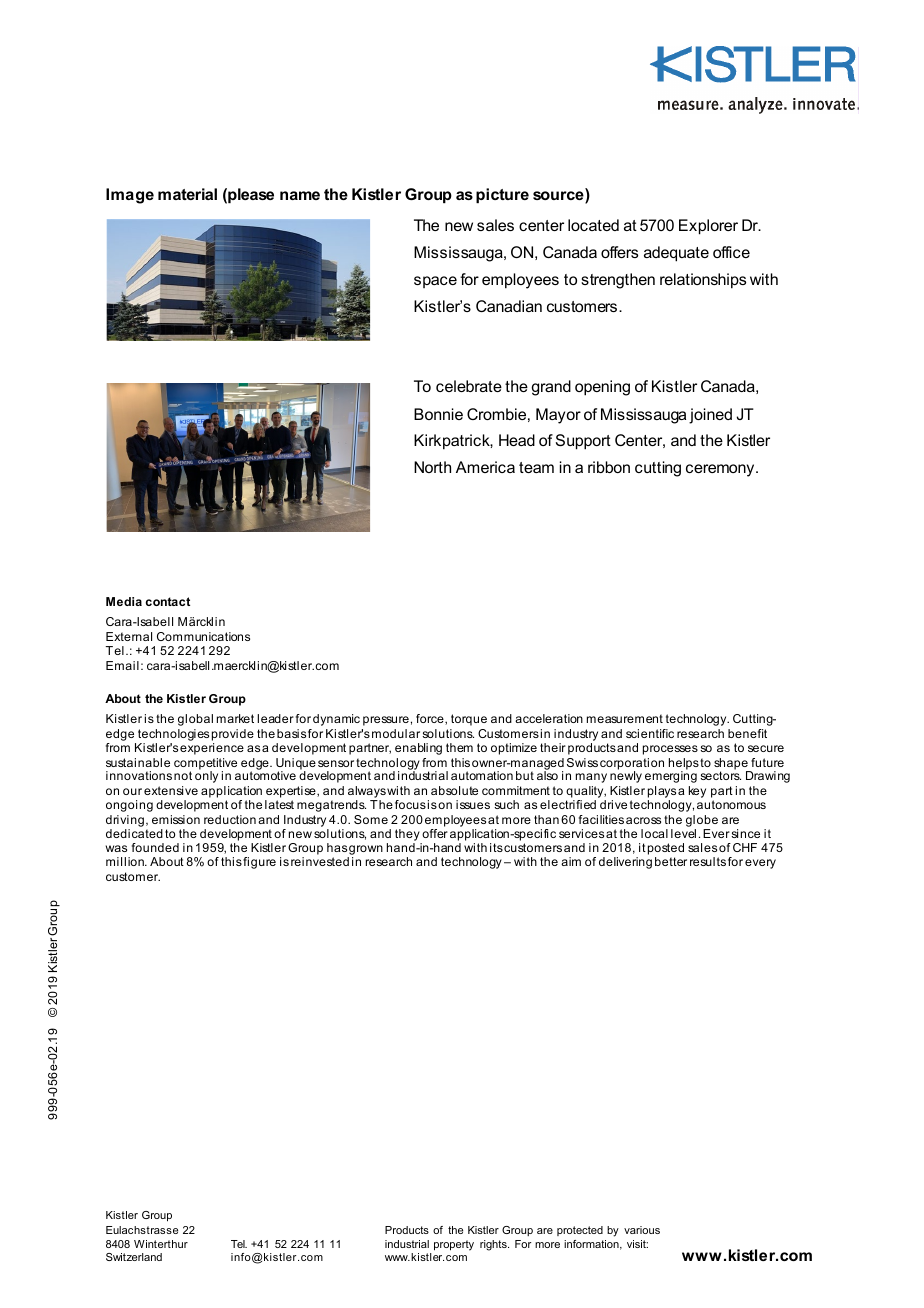 The width and height of the page is (924, 1308). Describe the element at coordinates (195, 720) in the page. I see `global` at that location.
